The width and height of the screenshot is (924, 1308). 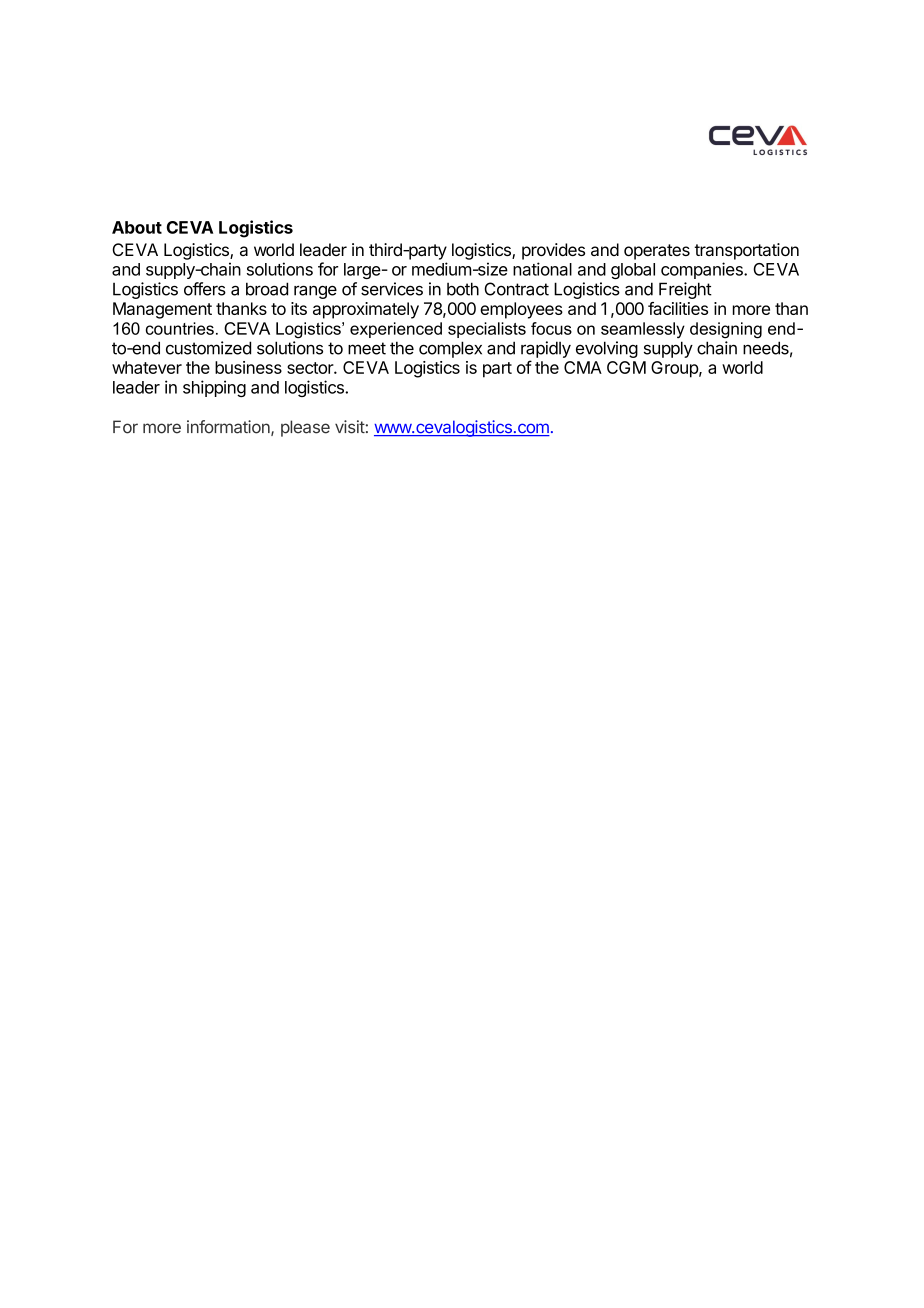 What do you see at coordinates (553, 251) in the screenshot?
I see `provides` at bounding box center [553, 251].
